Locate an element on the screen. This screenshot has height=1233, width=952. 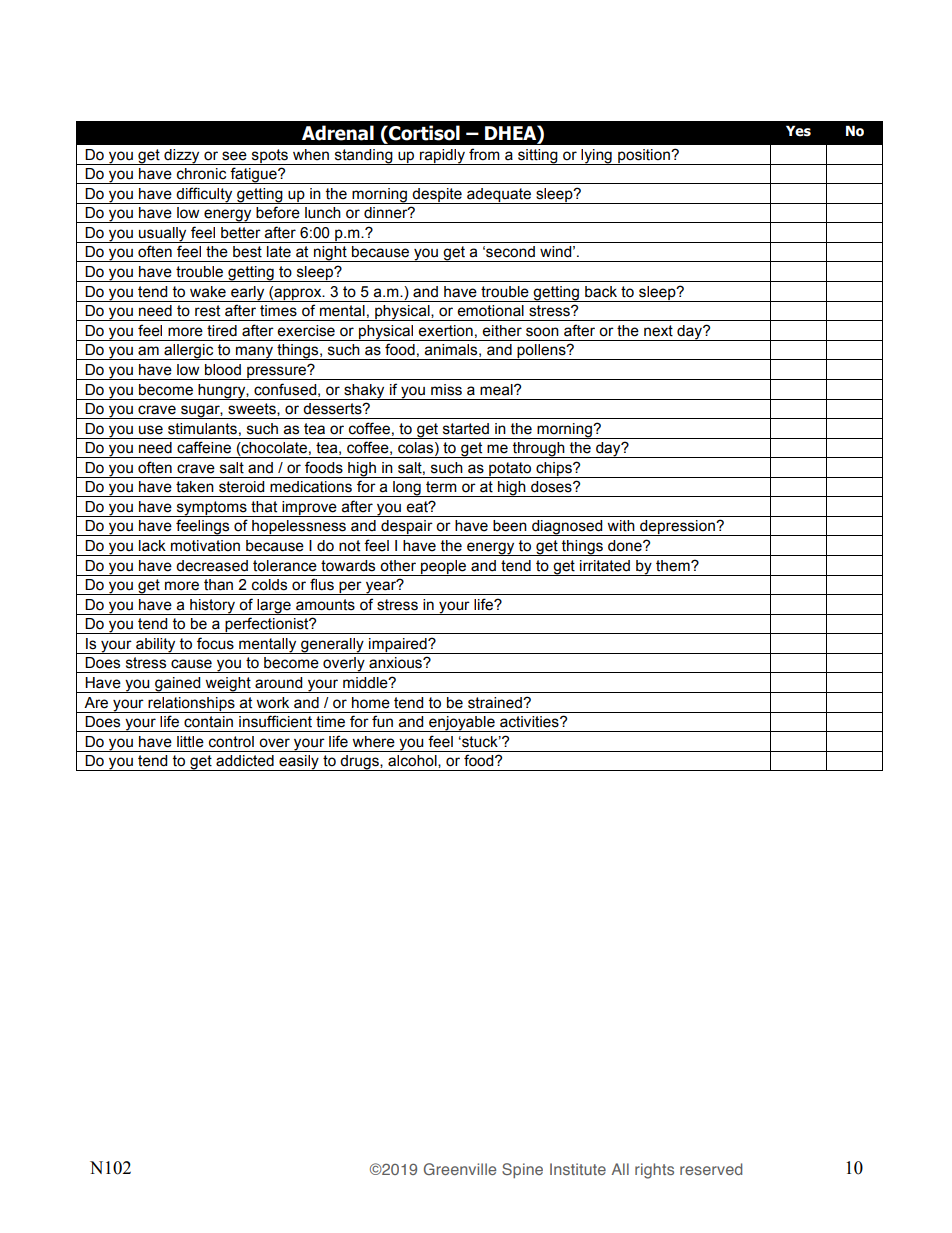
symptoms is located at coordinates (211, 509).
